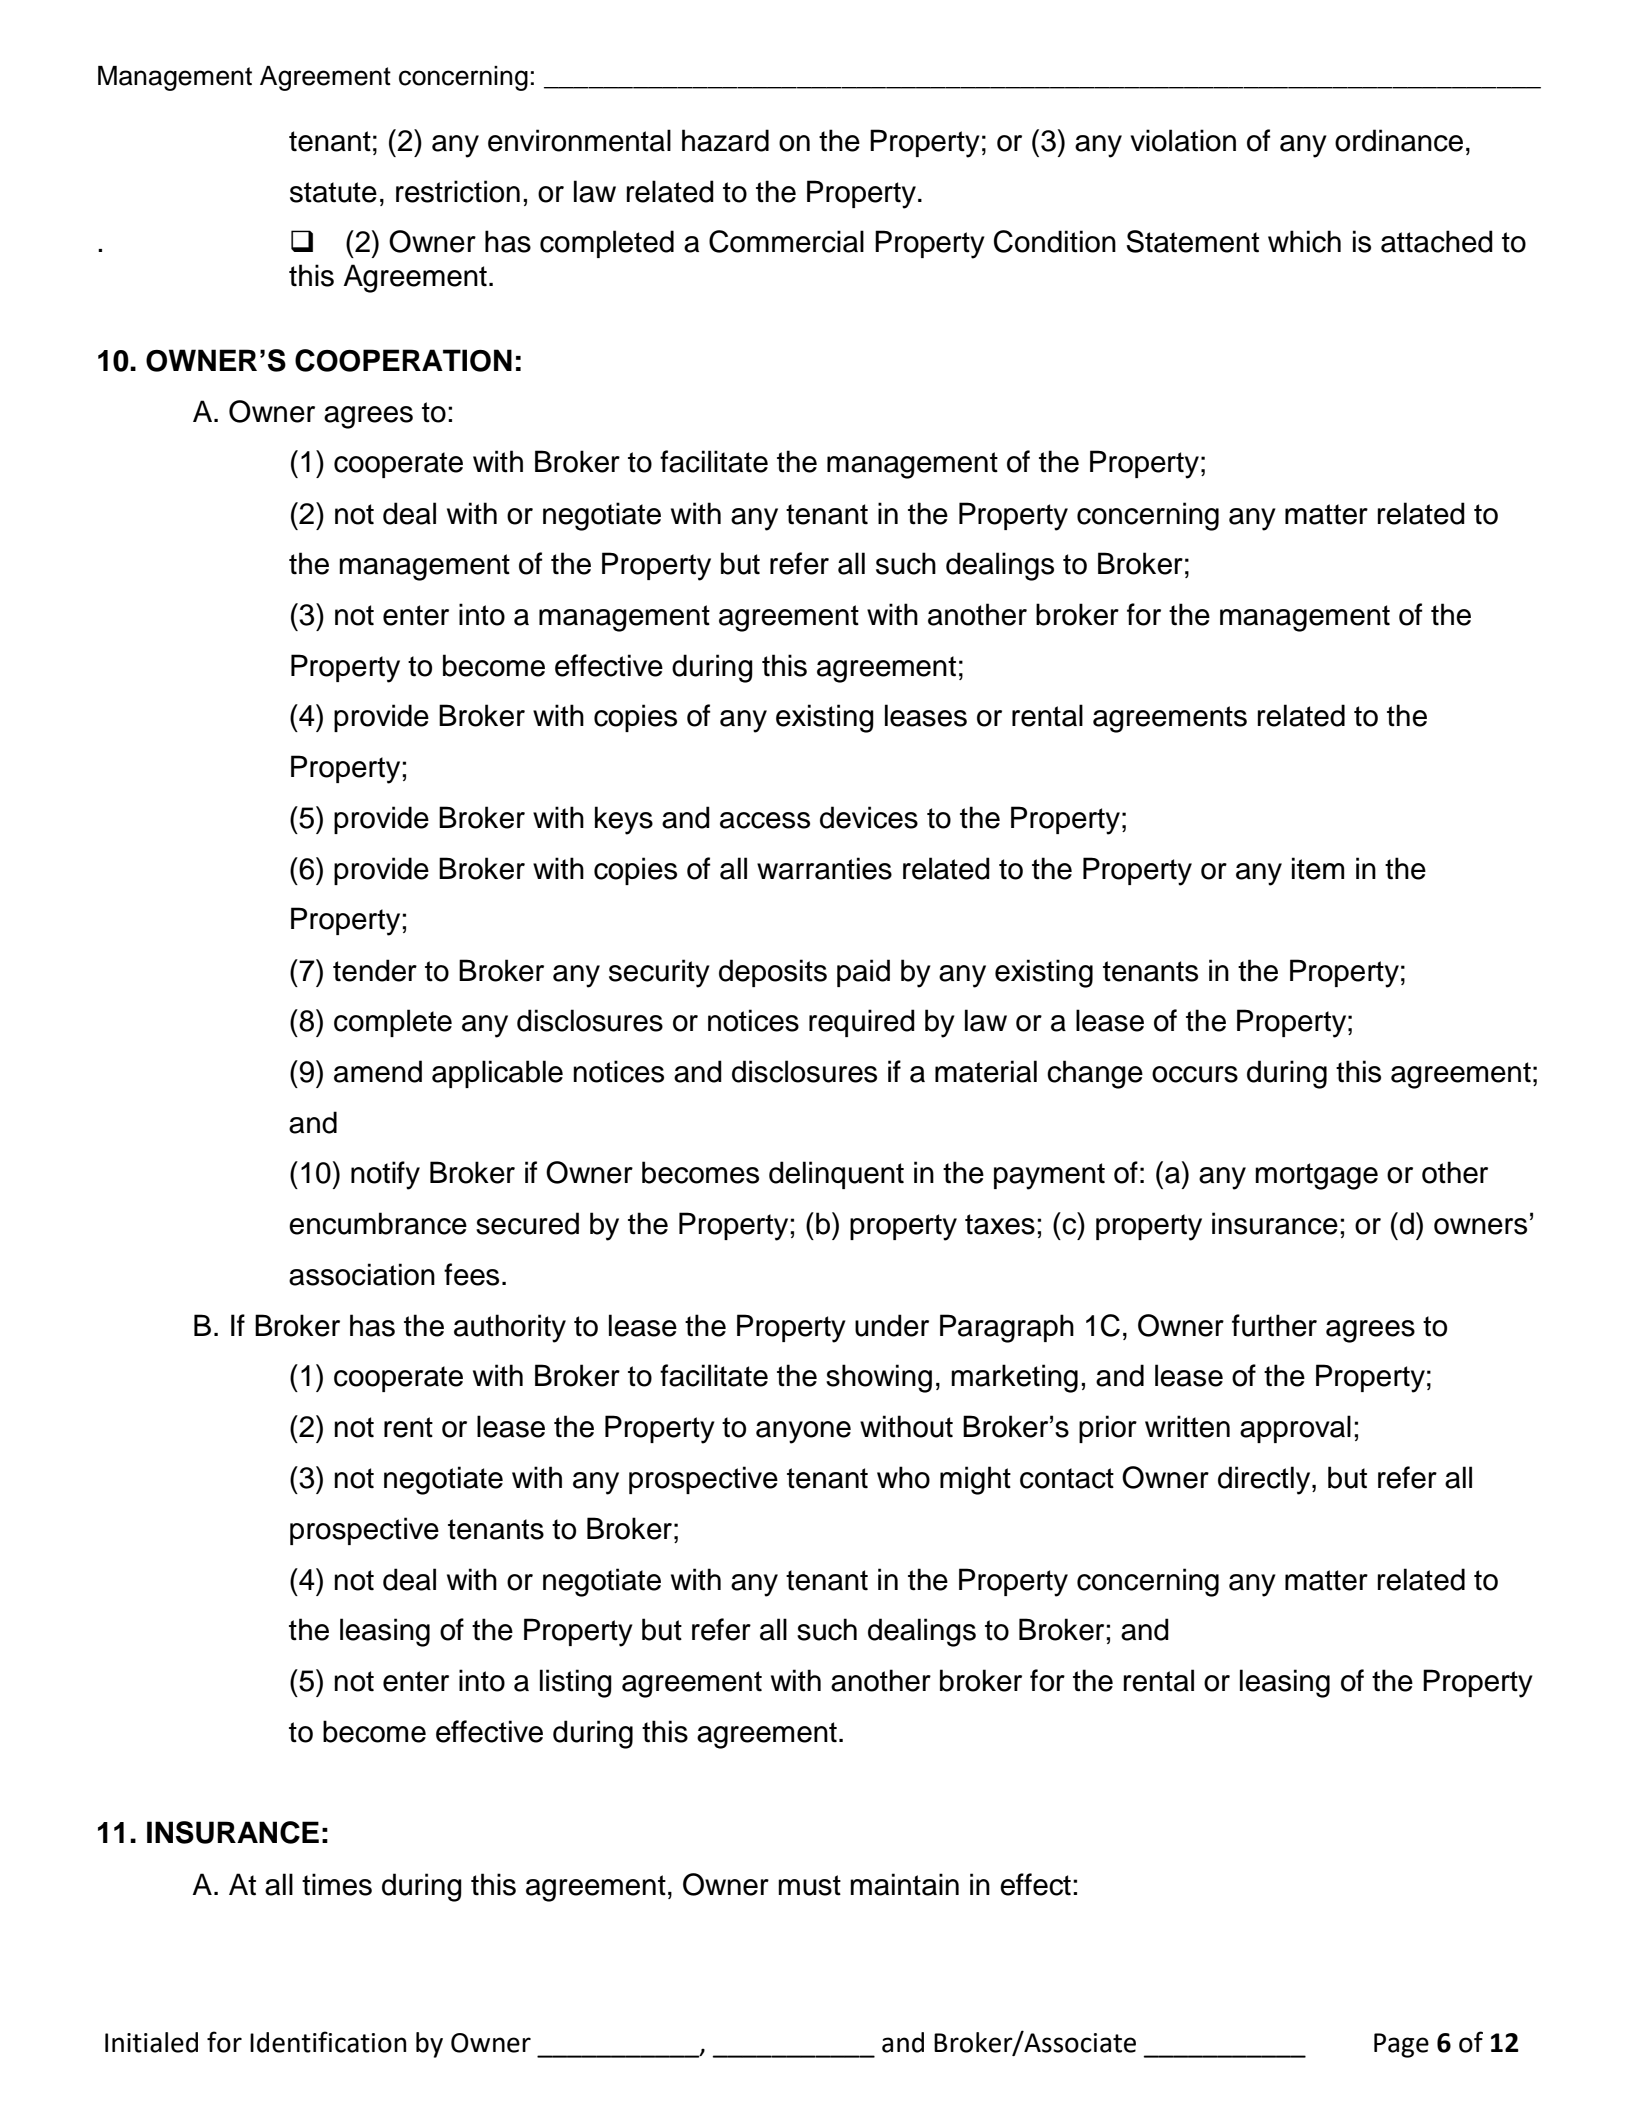 The height and width of the document is (2120, 1638). I want to click on item, so click(1318, 868).
